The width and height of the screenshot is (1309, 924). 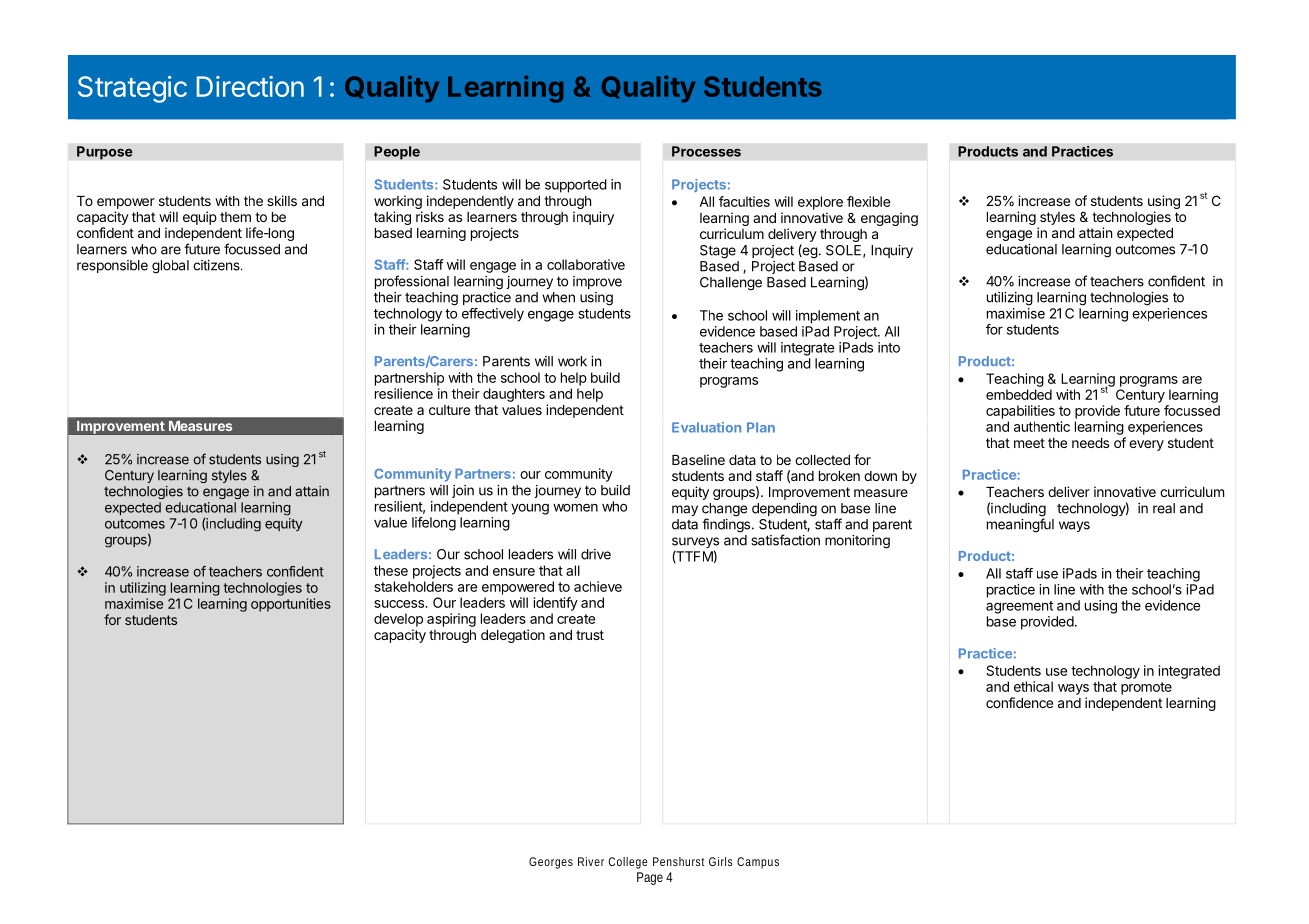 What do you see at coordinates (463, 491) in the screenshot?
I see `join` at bounding box center [463, 491].
